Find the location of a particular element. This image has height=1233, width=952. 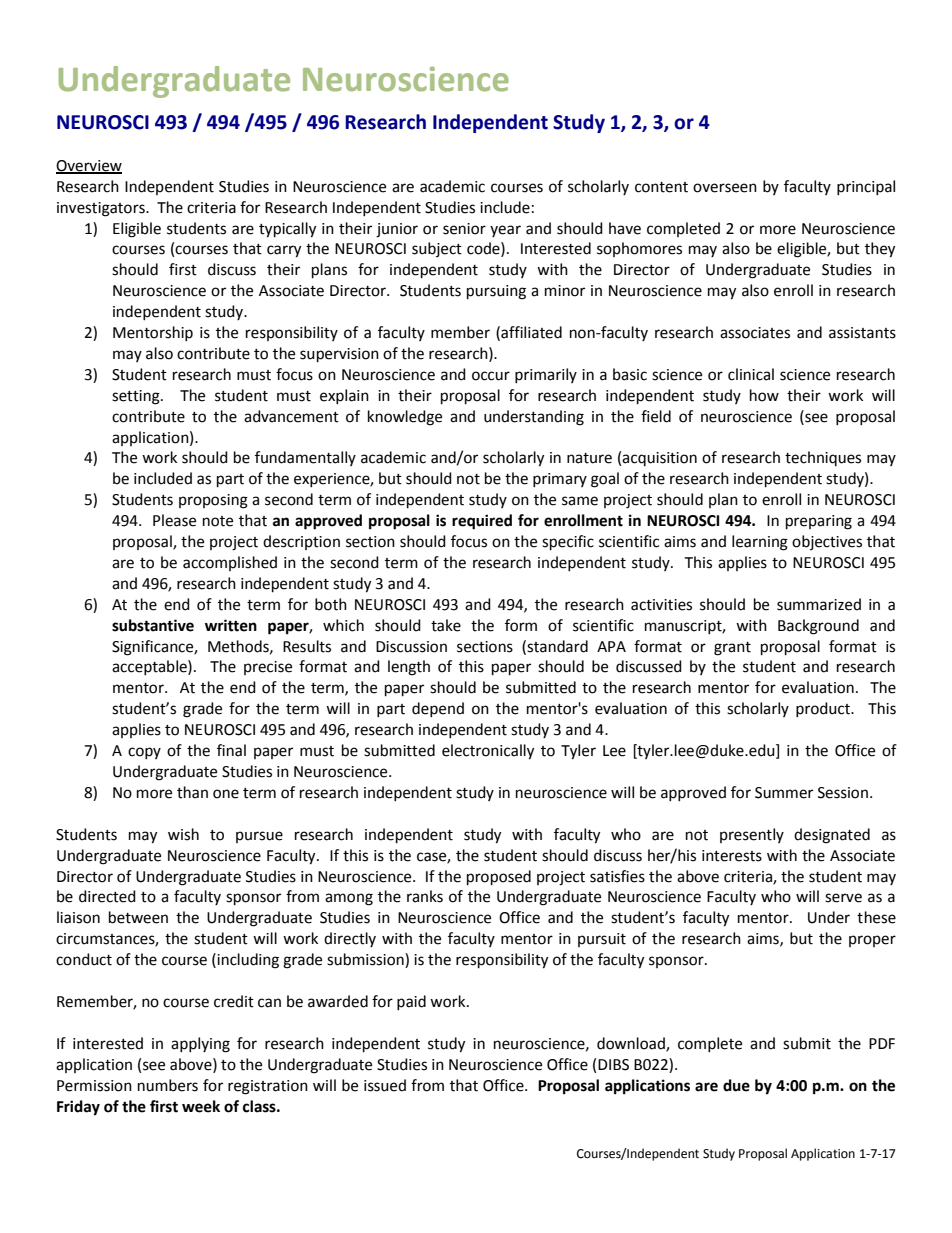

clinical is located at coordinates (751, 374).
